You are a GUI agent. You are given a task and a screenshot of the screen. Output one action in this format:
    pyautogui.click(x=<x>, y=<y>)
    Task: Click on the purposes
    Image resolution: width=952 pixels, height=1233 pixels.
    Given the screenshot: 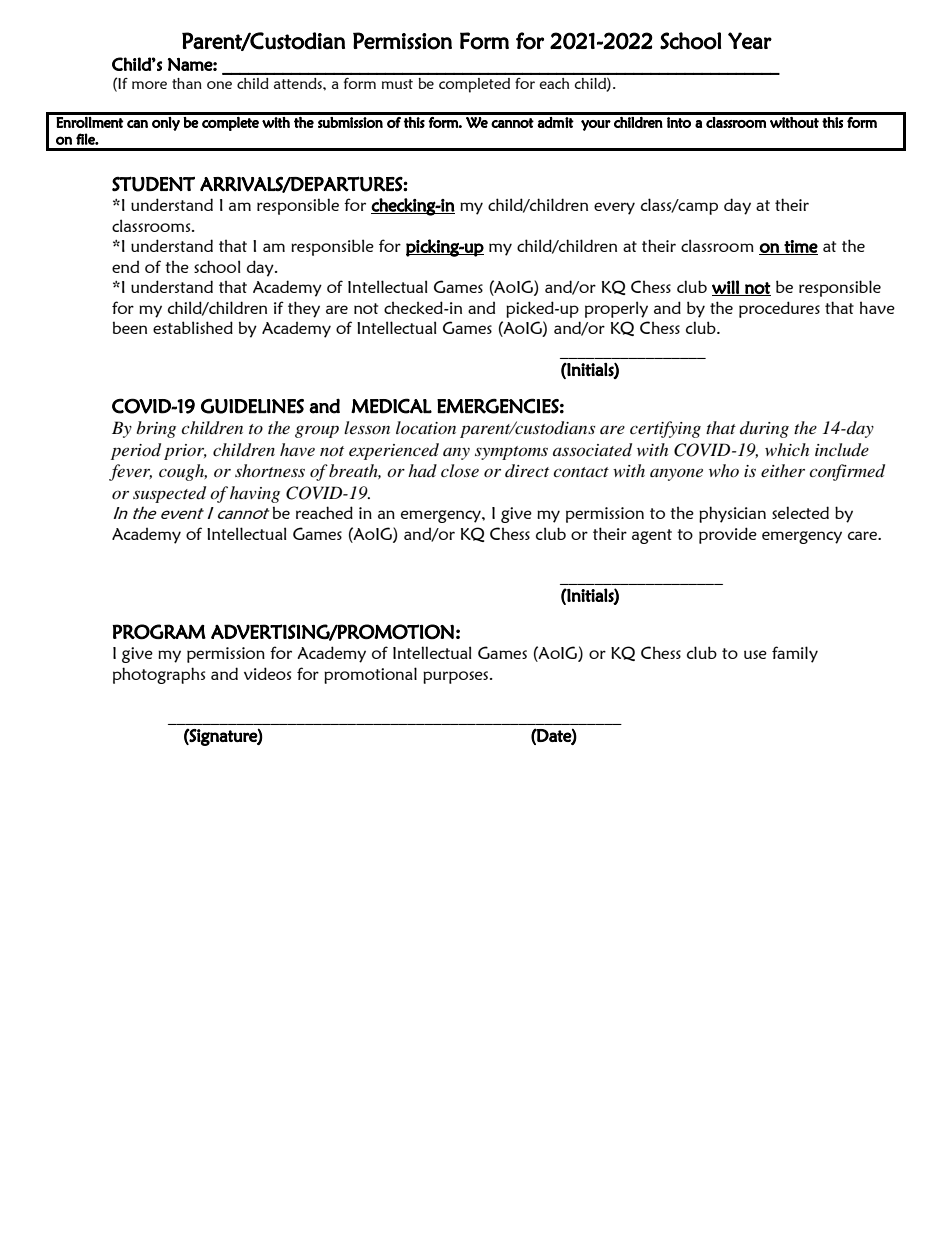 What is the action you would take?
    pyautogui.click(x=457, y=677)
